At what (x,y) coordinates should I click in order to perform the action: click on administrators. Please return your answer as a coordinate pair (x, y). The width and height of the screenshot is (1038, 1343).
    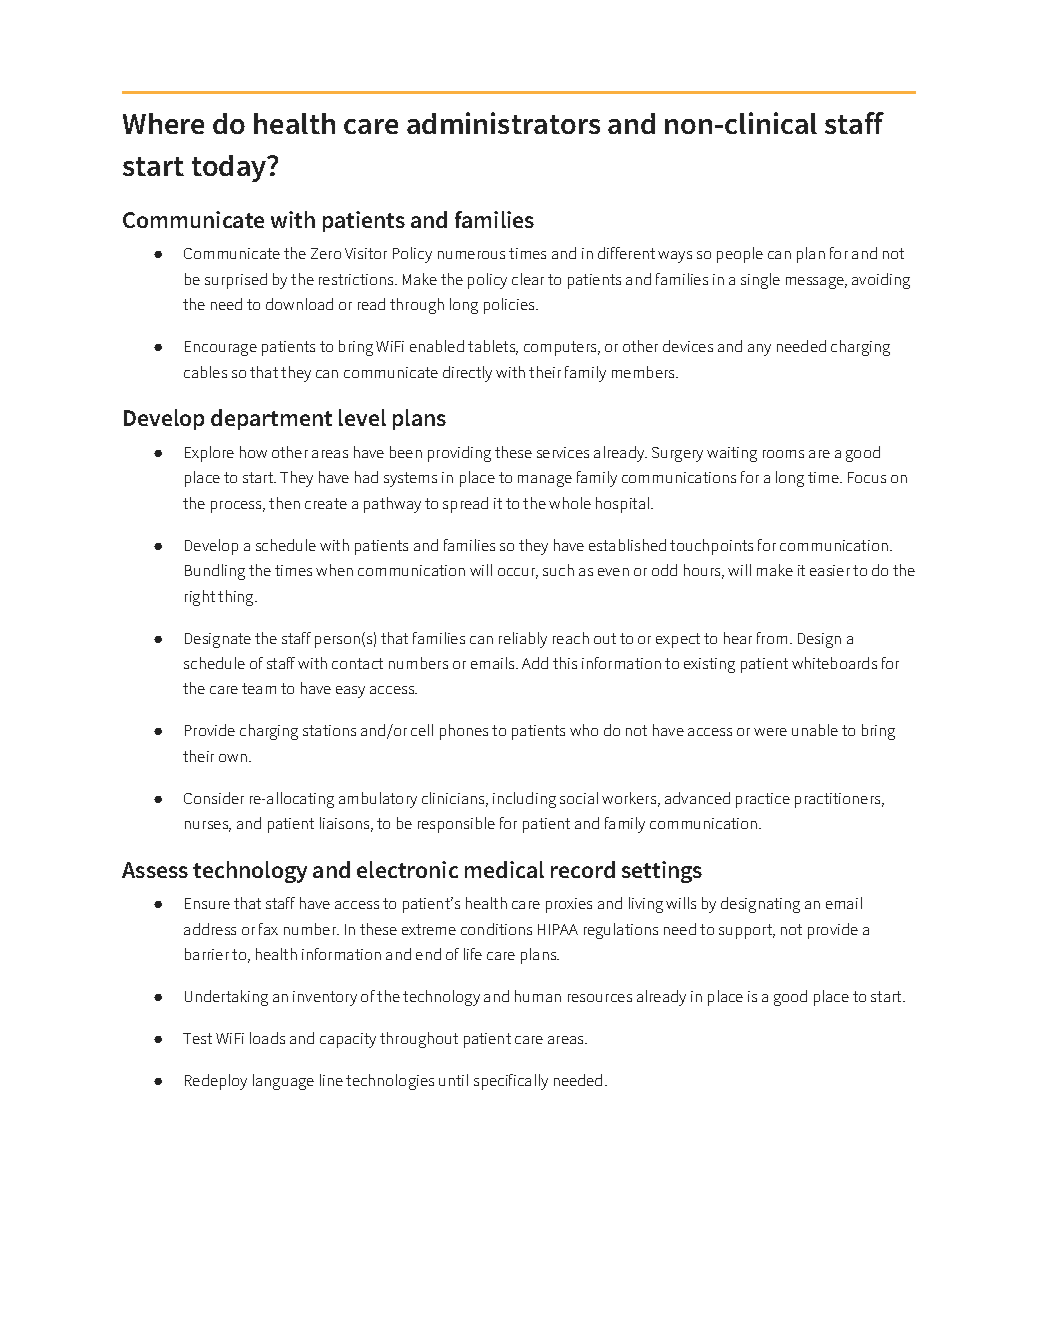
    Looking at the image, I should click on (503, 123).
